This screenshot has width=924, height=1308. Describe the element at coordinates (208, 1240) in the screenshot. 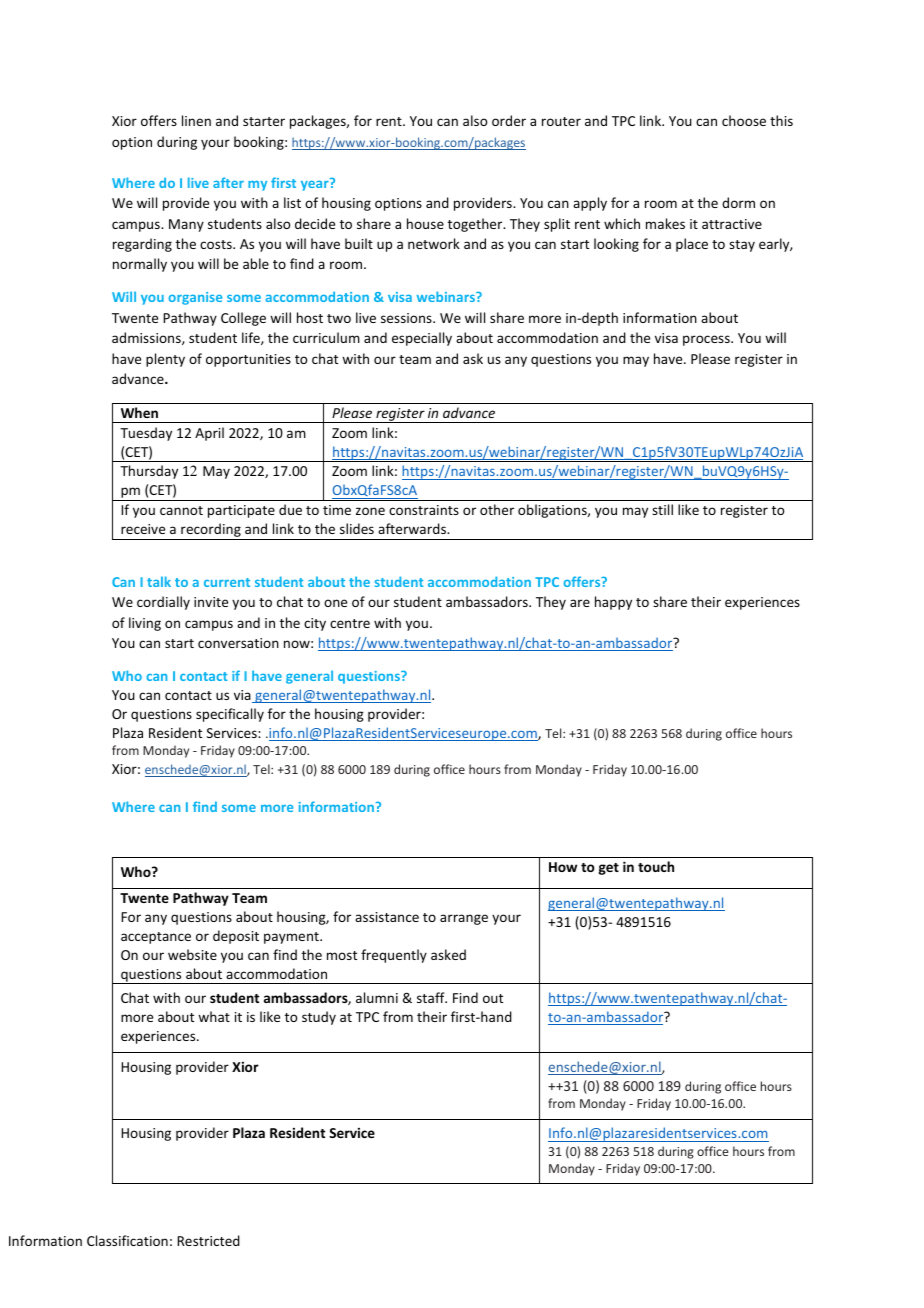

I see `Restricted` at that location.
